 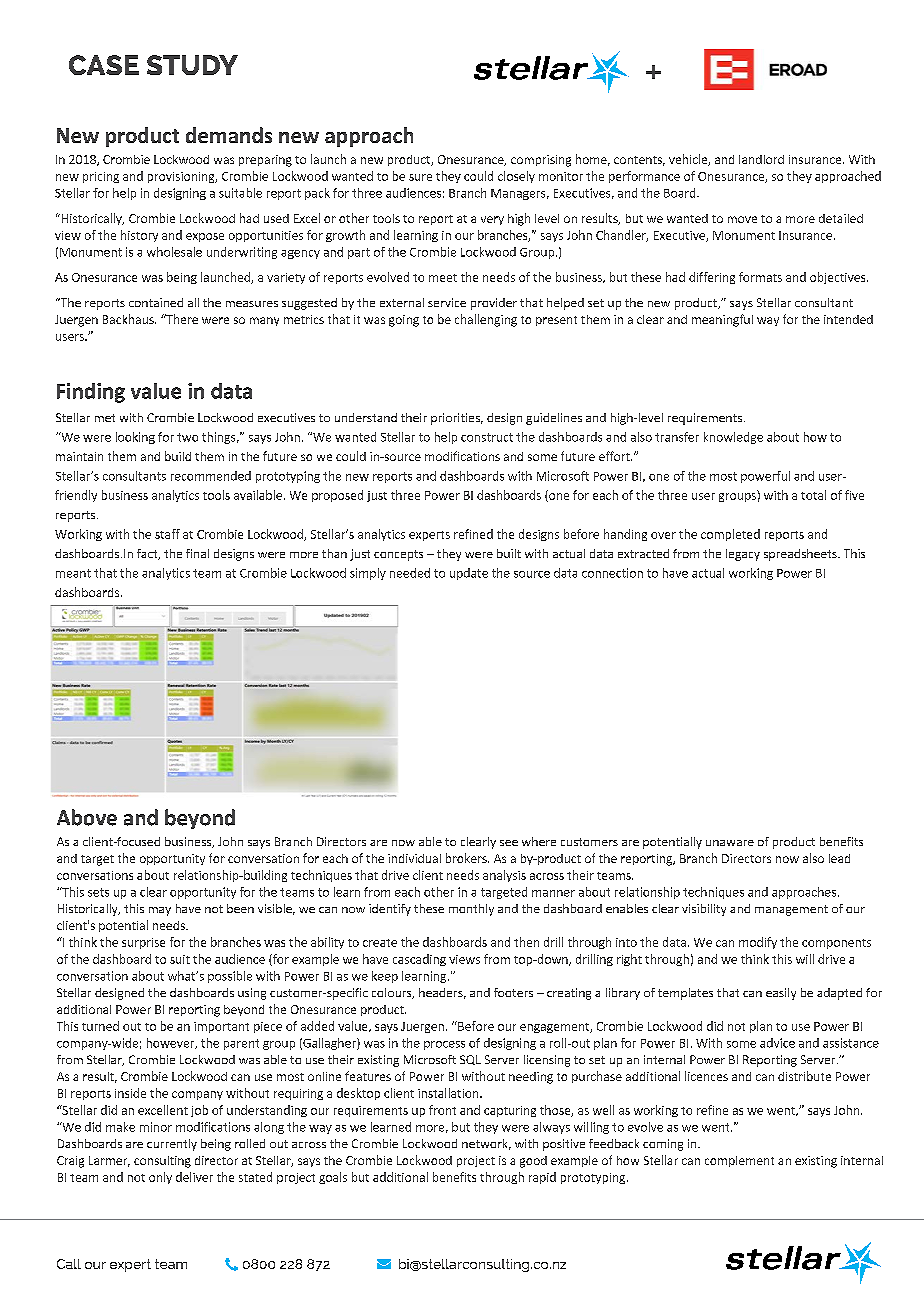 What do you see at coordinates (730, 843) in the screenshot?
I see `unaware` at bounding box center [730, 843].
